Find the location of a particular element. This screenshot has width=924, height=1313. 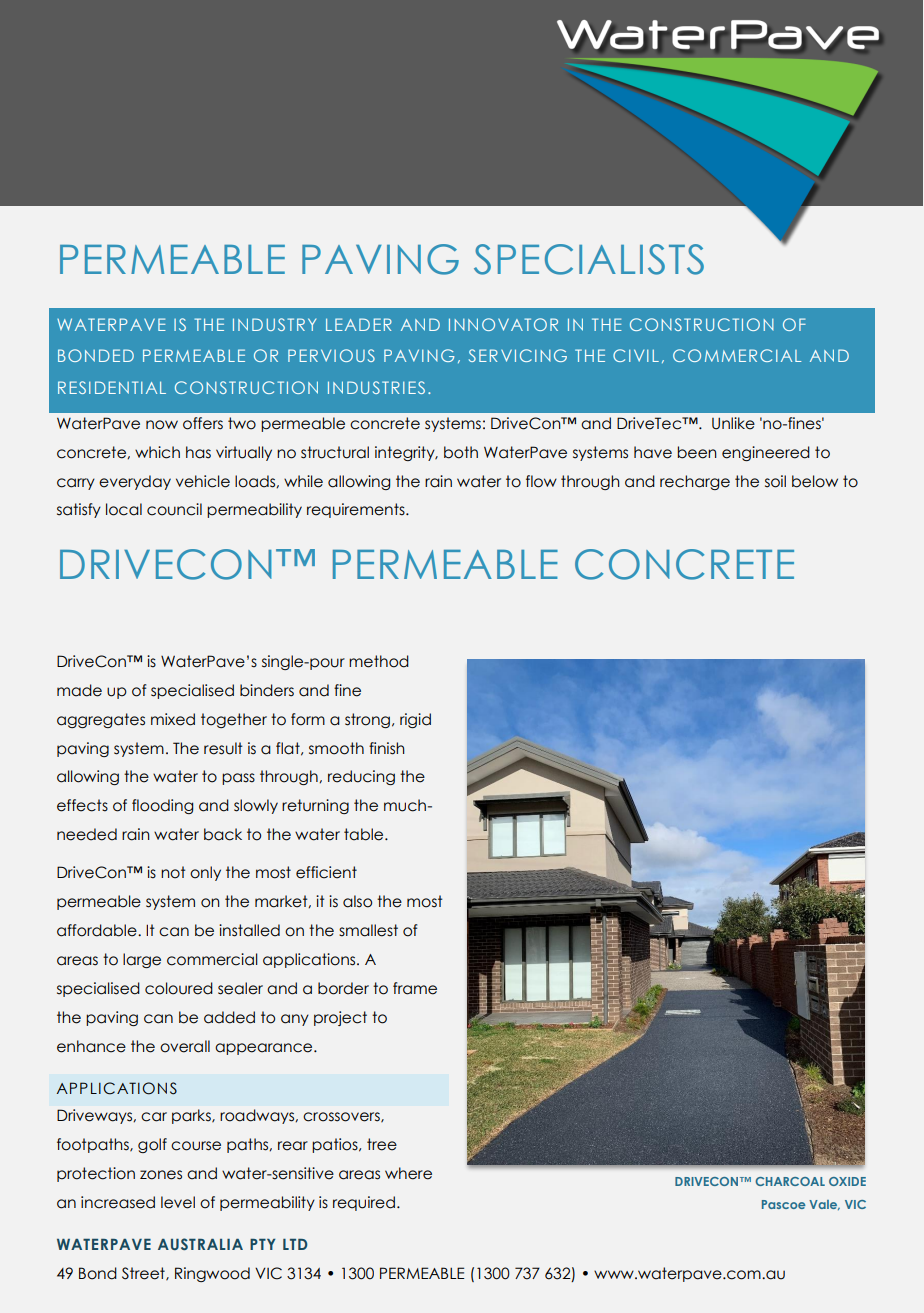

rigid is located at coordinates (415, 720).
